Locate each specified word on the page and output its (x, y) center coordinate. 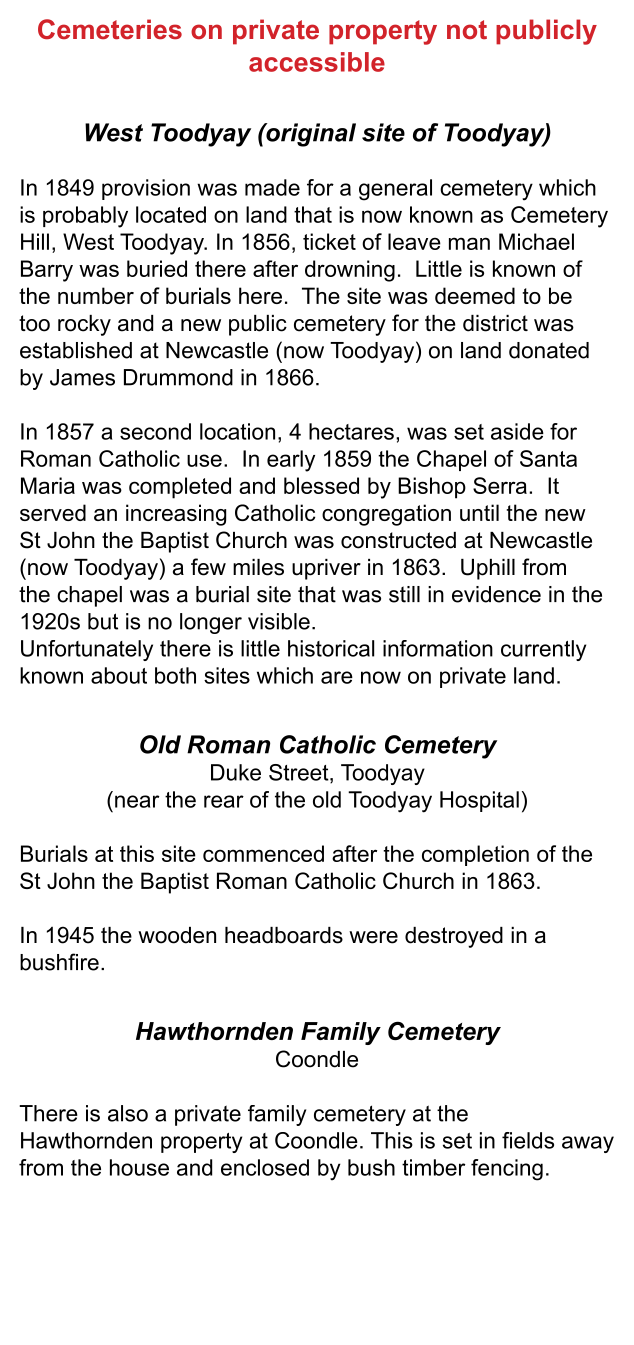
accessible (317, 62)
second (155, 431)
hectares (351, 431)
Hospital (479, 801)
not (467, 29)
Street (300, 773)
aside (517, 431)
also (128, 1113)
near (137, 801)
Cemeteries (110, 29)
